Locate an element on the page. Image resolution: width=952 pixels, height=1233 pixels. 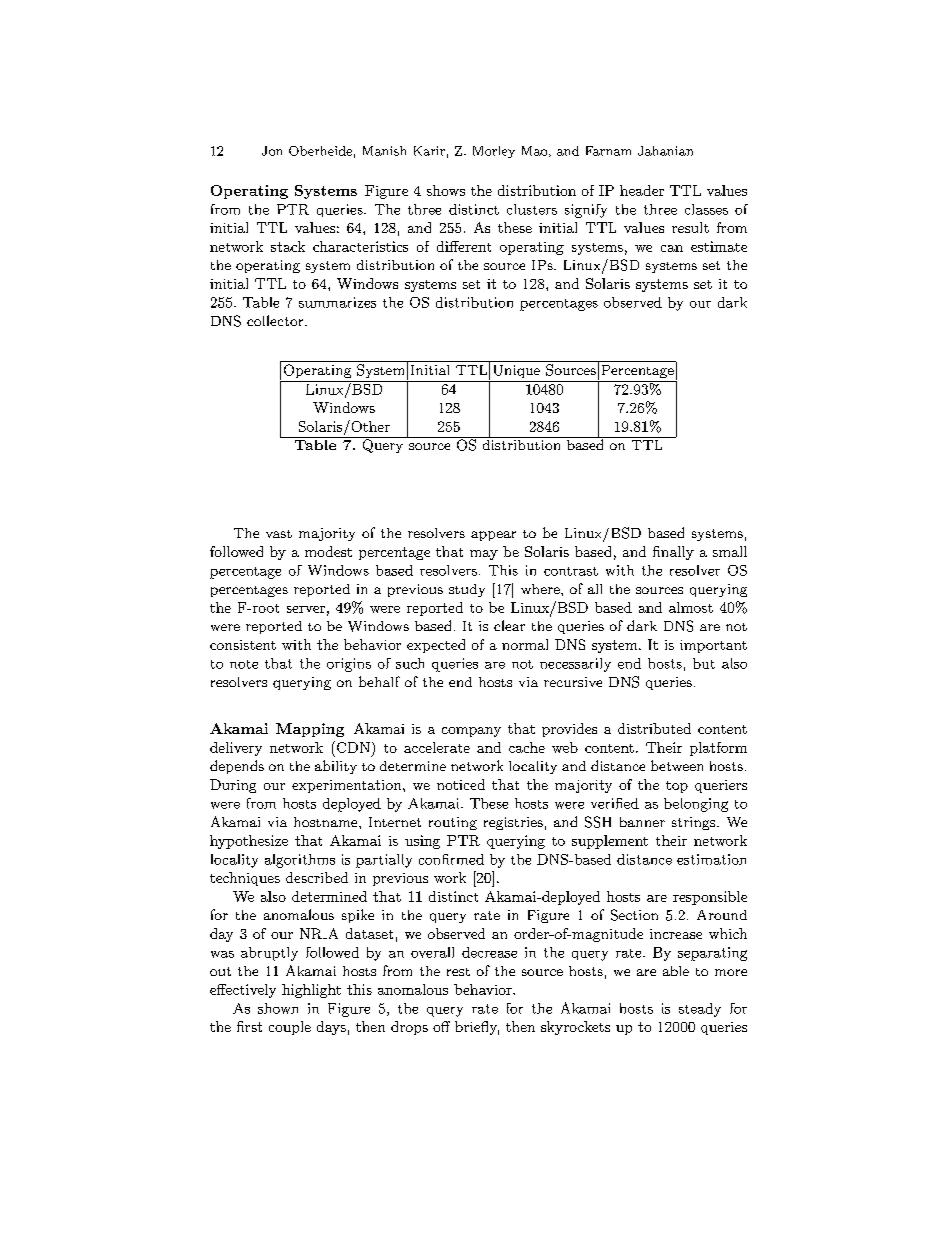
study is located at coordinates (467, 590).
